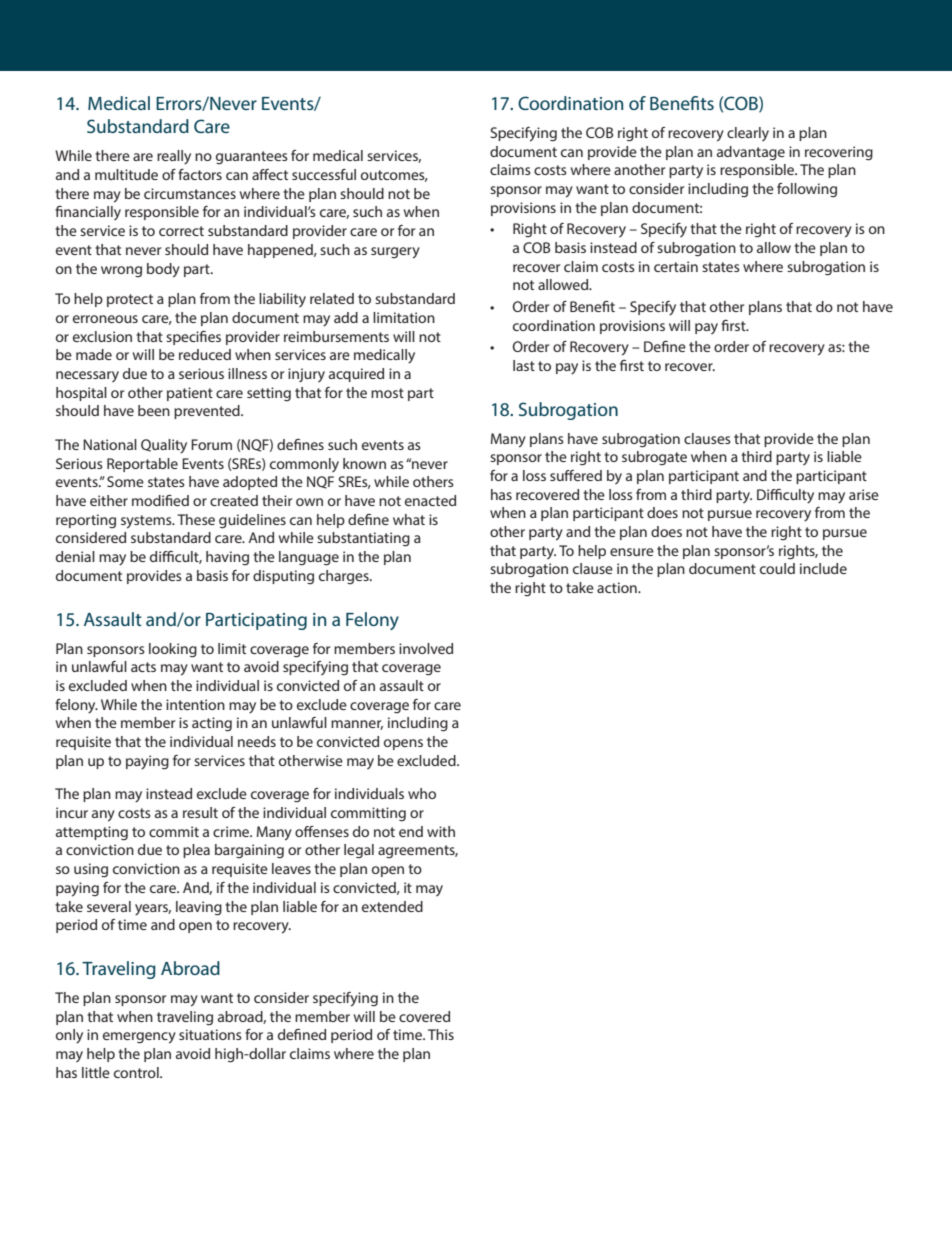  What do you see at coordinates (193, 338) in the image?
I see `specifies` at bounding box center [193, 338].
